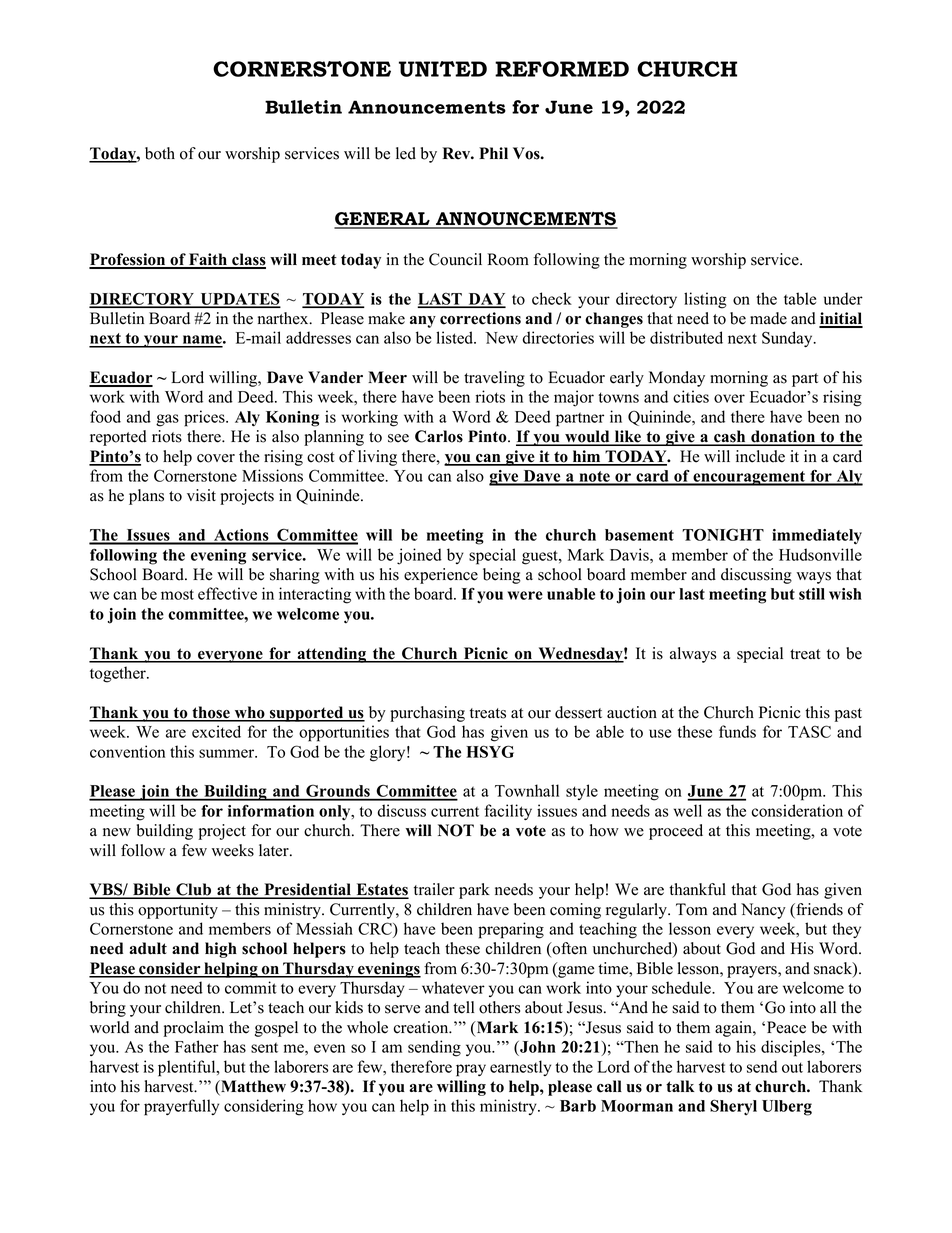  What do you see at coordinates (439, 436) in the screenshot?
I see `Carlos` at bounding box center [439, 436].
